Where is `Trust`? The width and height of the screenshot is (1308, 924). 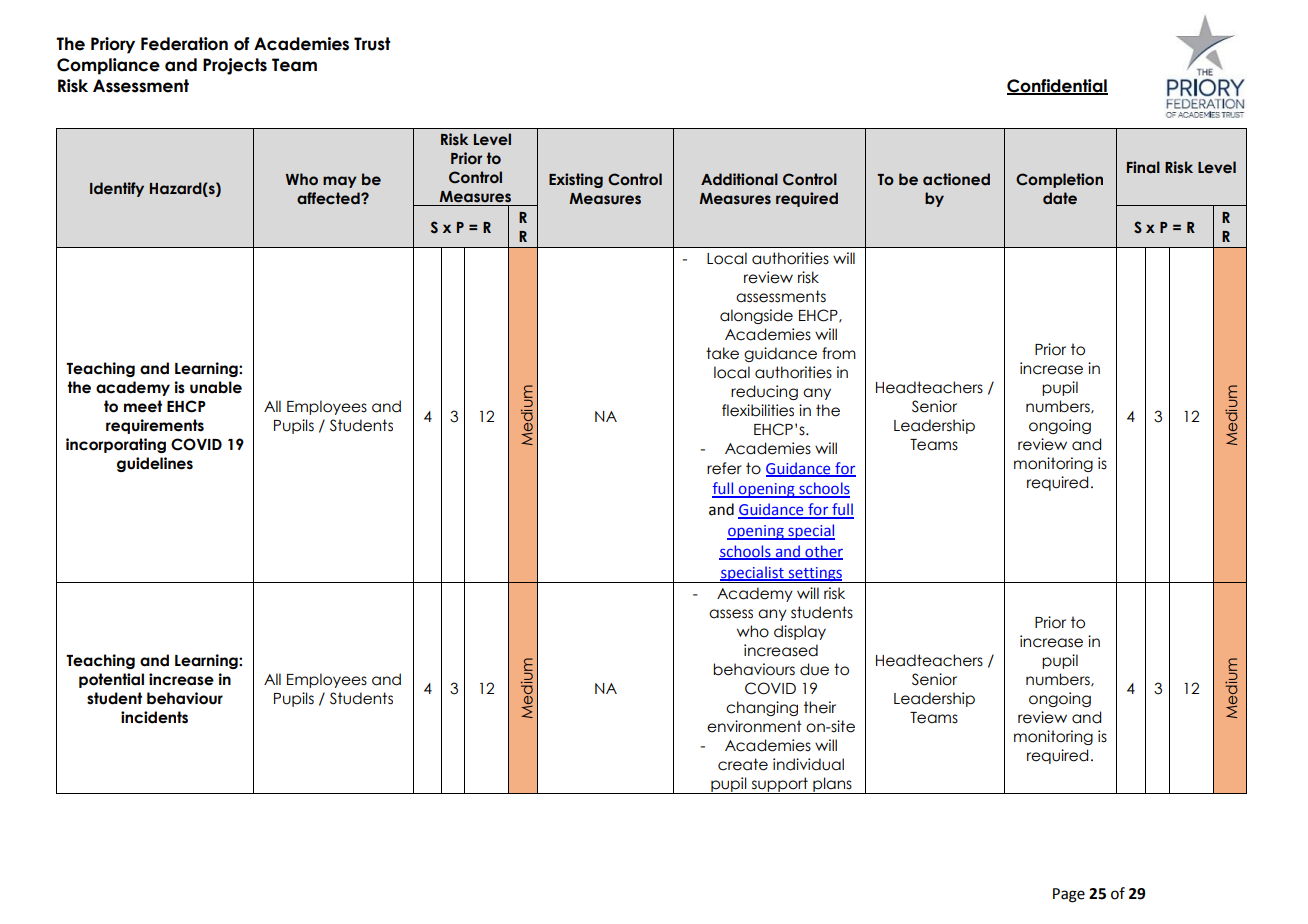 Trust is located at coordinates (372, 44).
